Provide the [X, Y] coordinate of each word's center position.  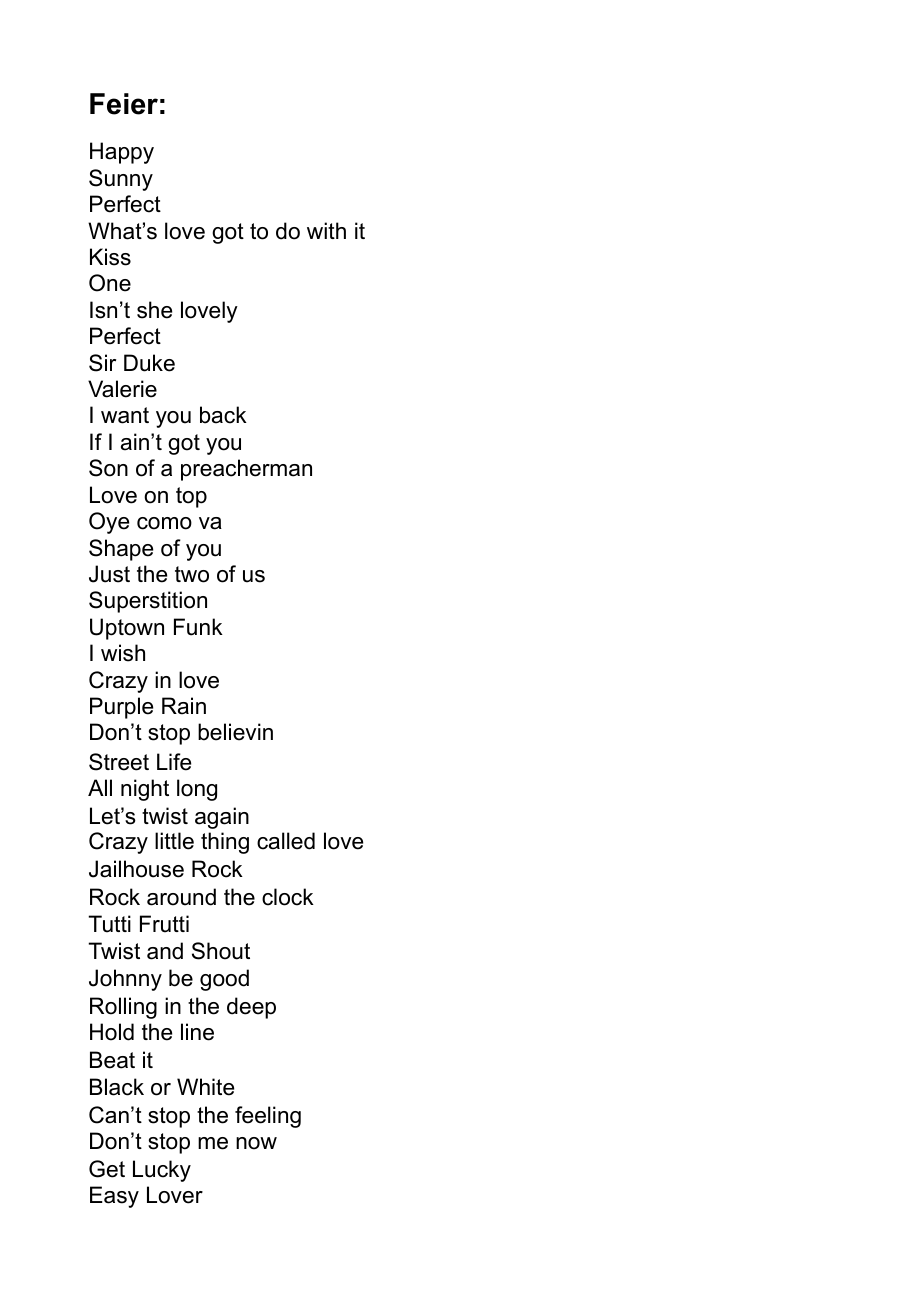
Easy [114, 1197]
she [154, 310]
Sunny [121, 180]
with [326, 230]
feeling [268, 1117]
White [205, 1087]
